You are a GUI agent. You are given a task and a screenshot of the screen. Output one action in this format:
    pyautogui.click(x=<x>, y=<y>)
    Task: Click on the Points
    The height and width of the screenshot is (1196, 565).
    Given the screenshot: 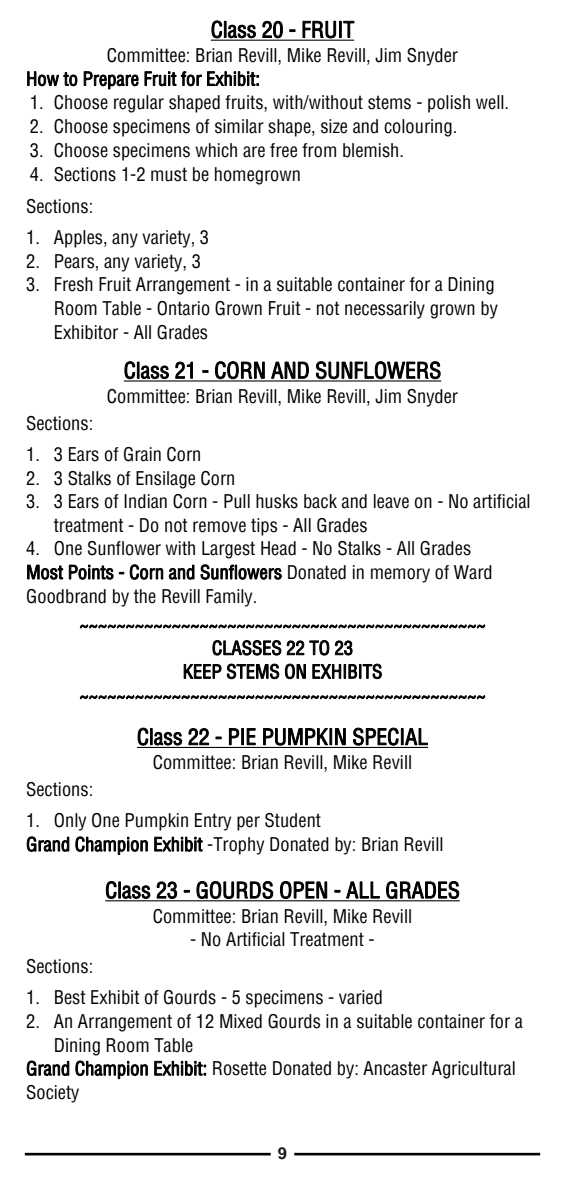 What is the action you would take?
    pyautogui.click(x=91, y=572)
